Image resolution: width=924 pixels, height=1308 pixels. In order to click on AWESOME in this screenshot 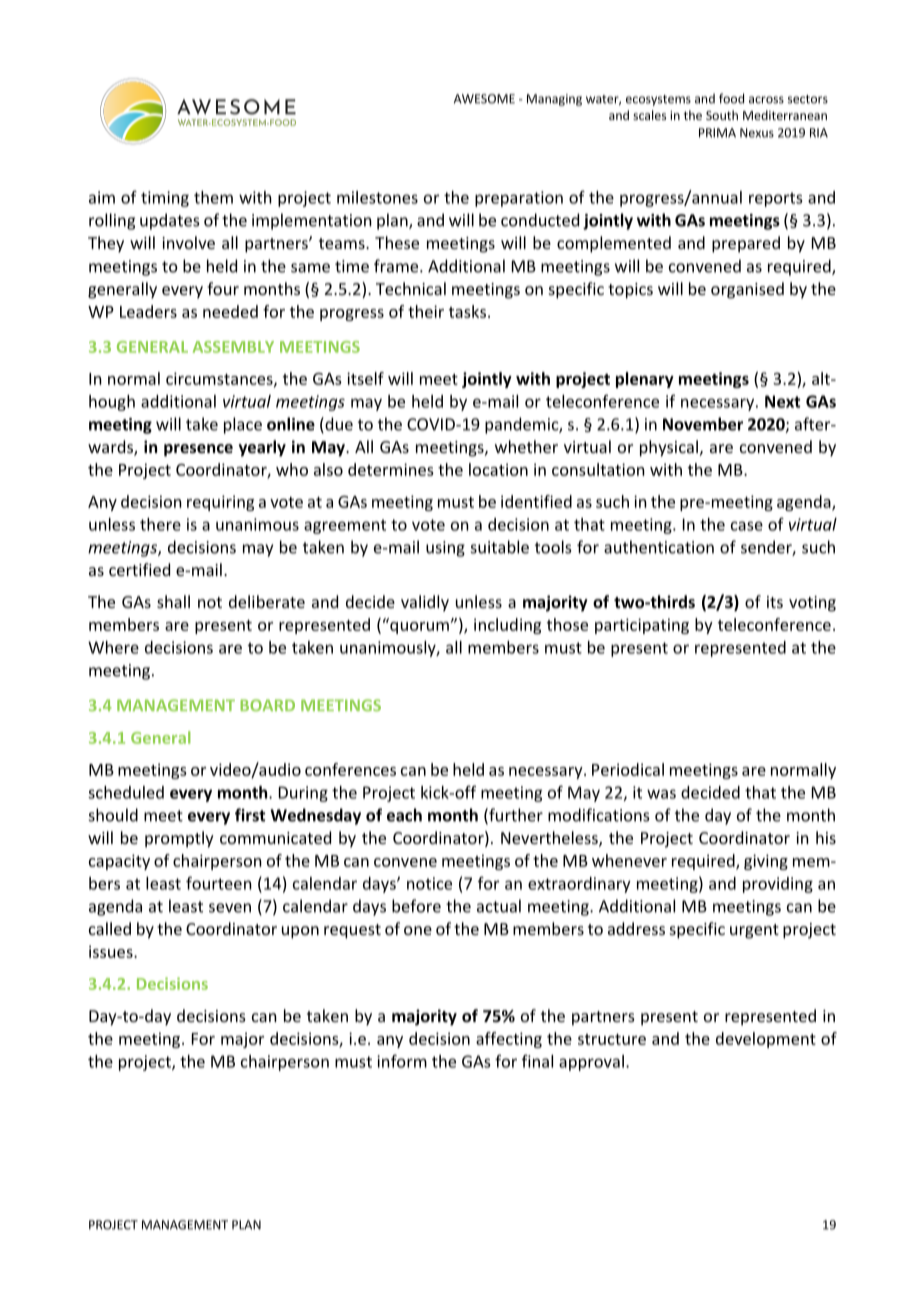, I will do `click(484, 99)`.
